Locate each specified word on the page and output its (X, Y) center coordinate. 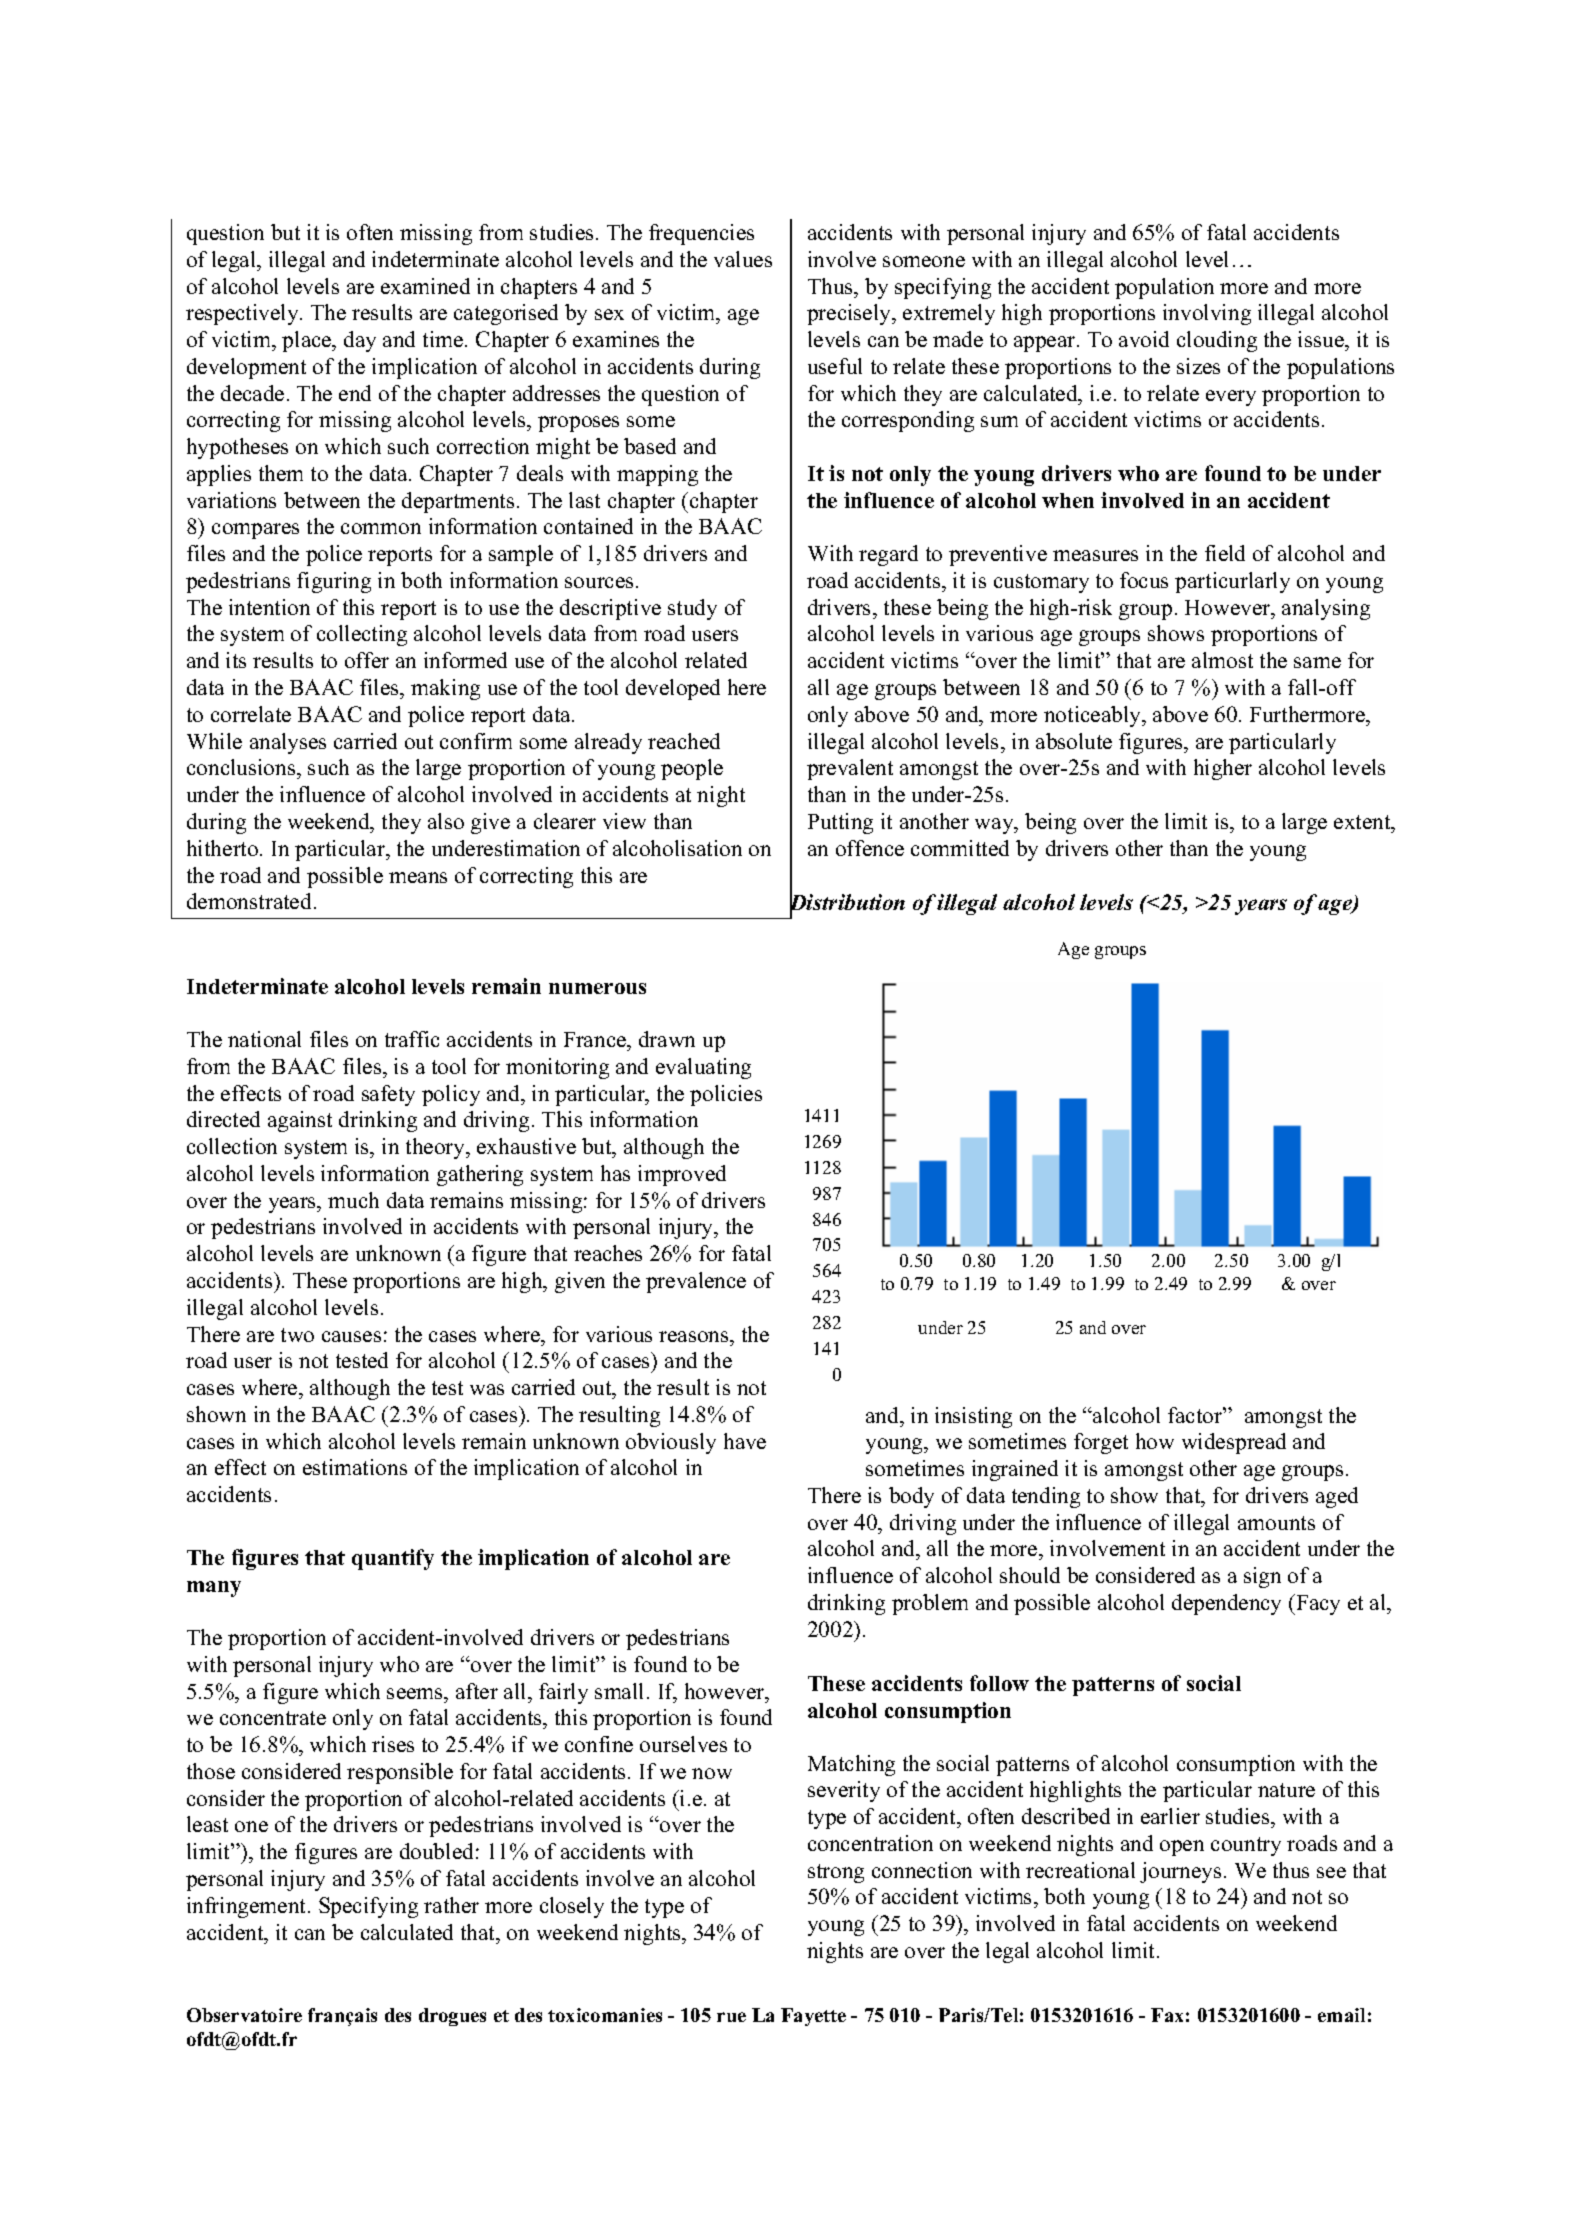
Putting (840, 823)
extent (1363, 822)
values (743, 259)
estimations (355, 1467)
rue (731, 2017)
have (745, 1441)
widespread (1234, 1443)
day (360, 341)
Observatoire (244, 2015)
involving (1207, 314)
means (418, 877)
